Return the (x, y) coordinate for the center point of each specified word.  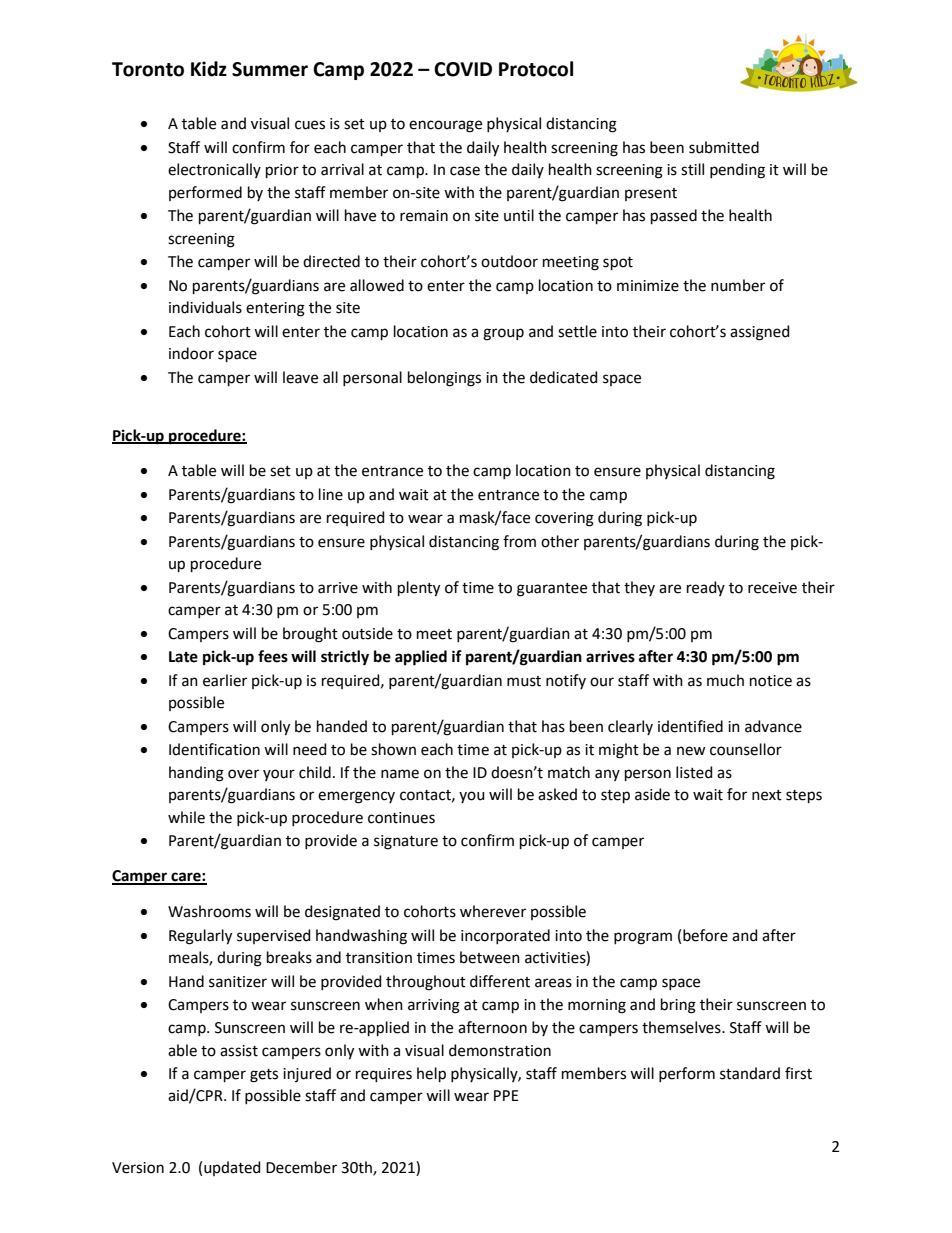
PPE (506, 1095)
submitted (724, 147)
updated (232, 1168)
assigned (760, 333)
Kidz (209, 69)
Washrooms (209, 911)
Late (183, 657)
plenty (419, 589)
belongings (444, 379)
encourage (445, 126)
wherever (493, 911)
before (705, 935)
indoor (191, 353)
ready (706, 588)
